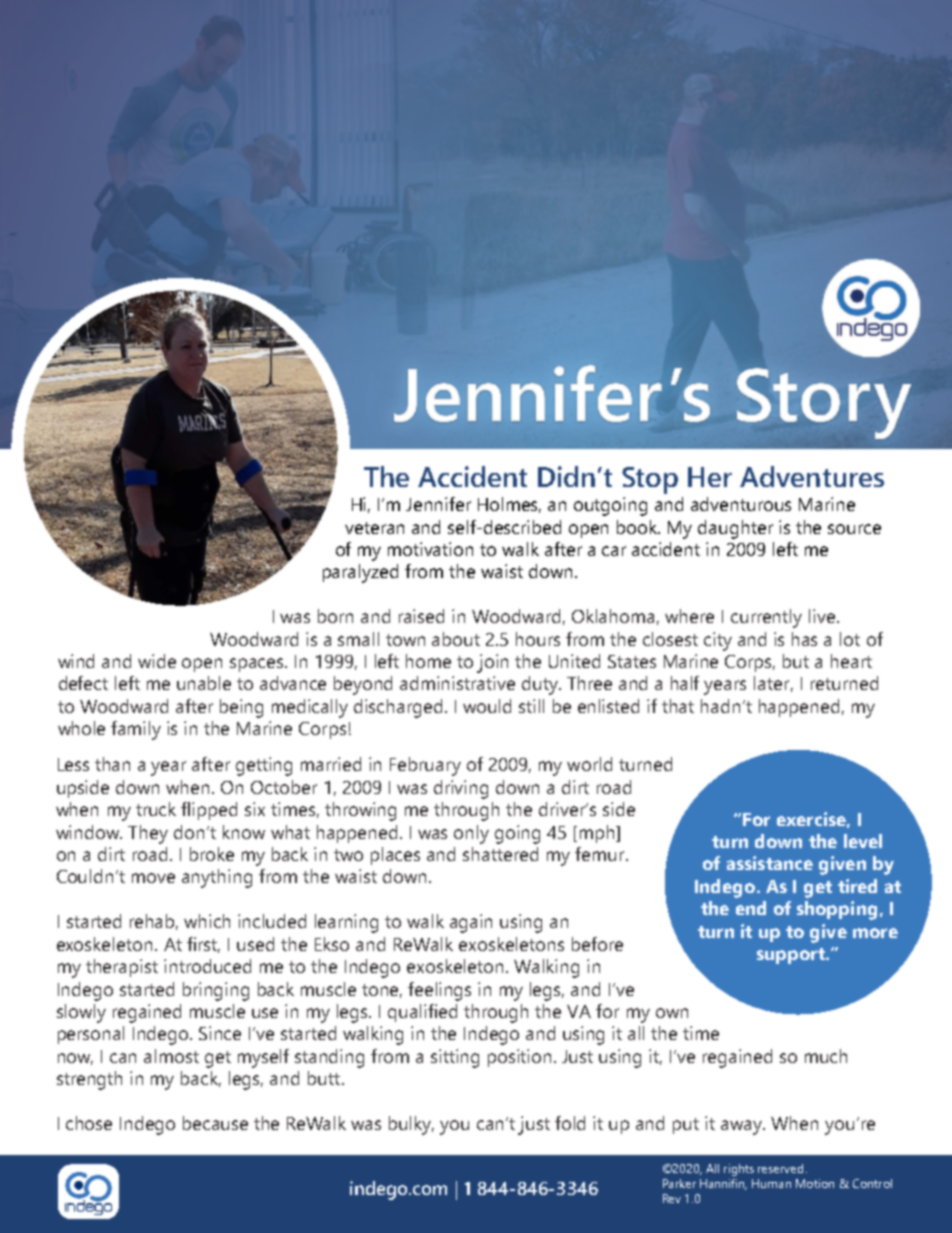 This screenshot has width=952, height=1233. I want to click on Holmes, so click(509, 505).
